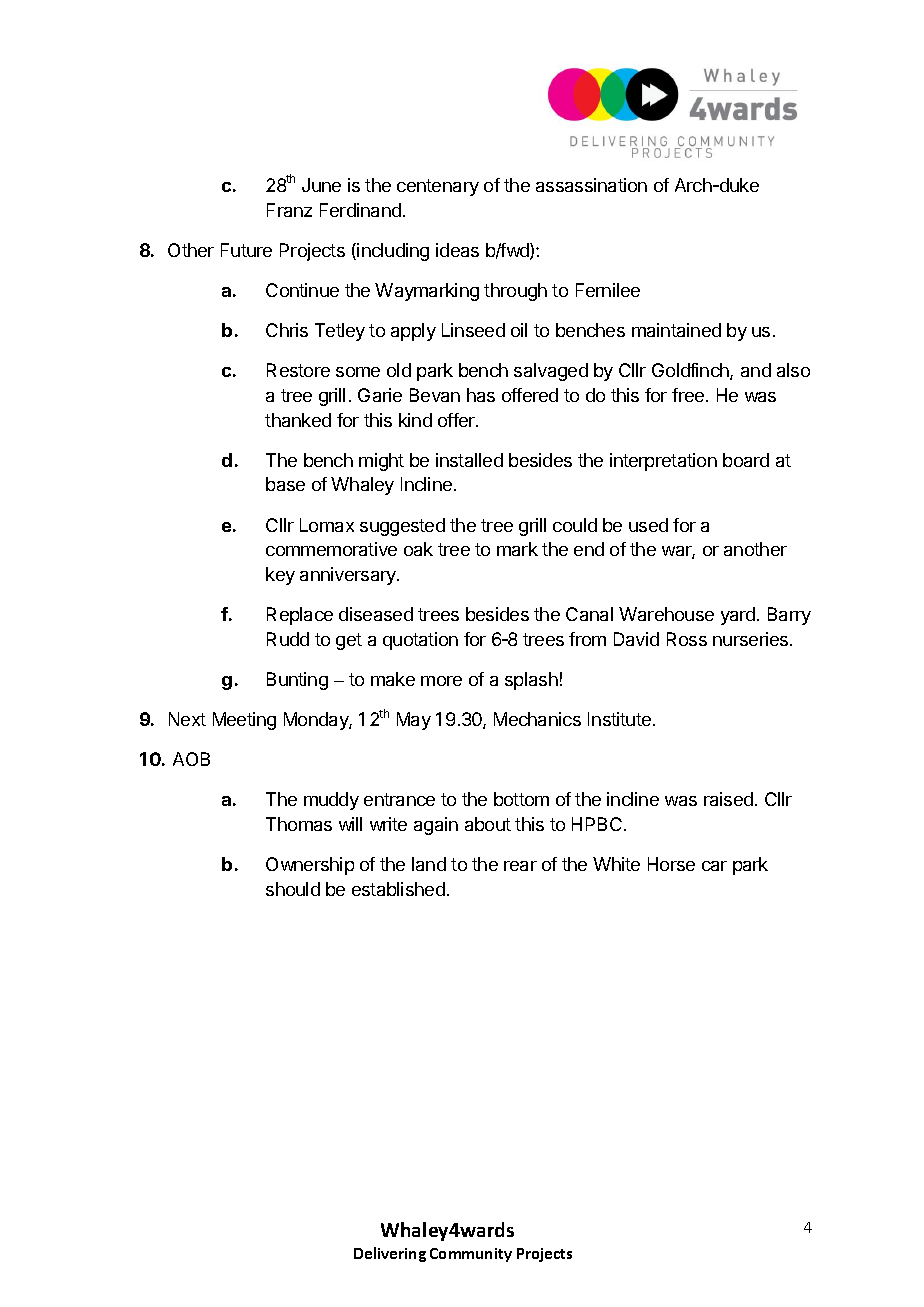  I want to click on Delivering, so click(390, 1254).
